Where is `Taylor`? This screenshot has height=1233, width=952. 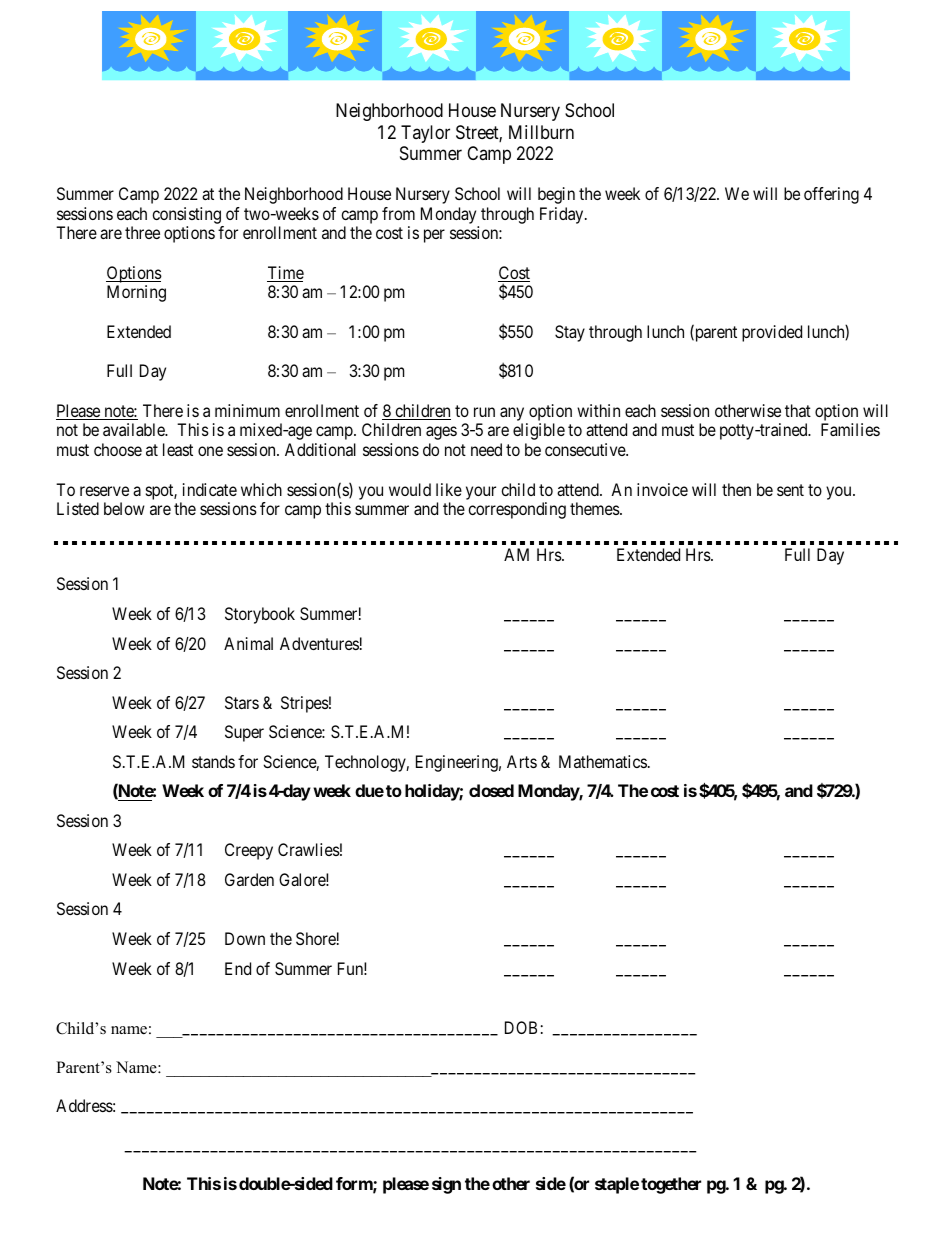
Taylor is located at coordinates (425, 134).
